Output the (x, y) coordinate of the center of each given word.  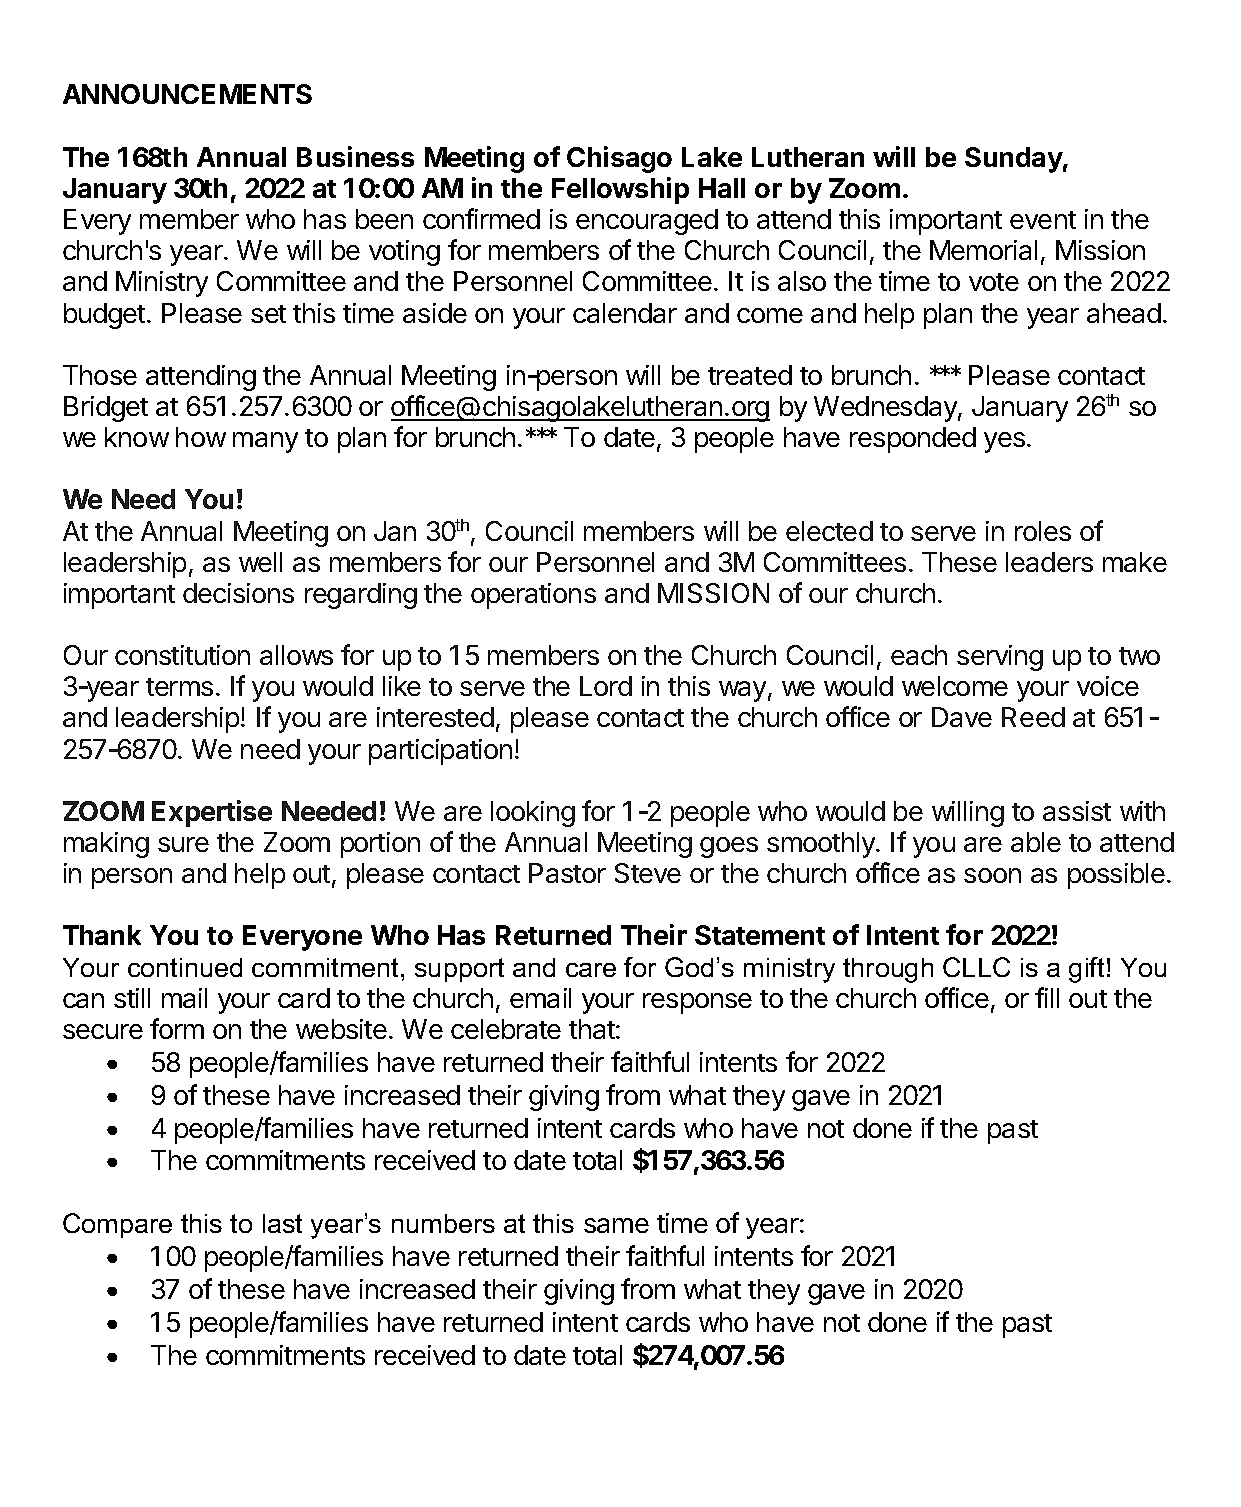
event (1043, 220)
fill (1047, 997)
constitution (182, 655)
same (616, 1225)
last (282, 1223)
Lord (606, 686)
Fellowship (620, 190)
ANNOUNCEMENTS (187, 94)
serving (1000, 658)
